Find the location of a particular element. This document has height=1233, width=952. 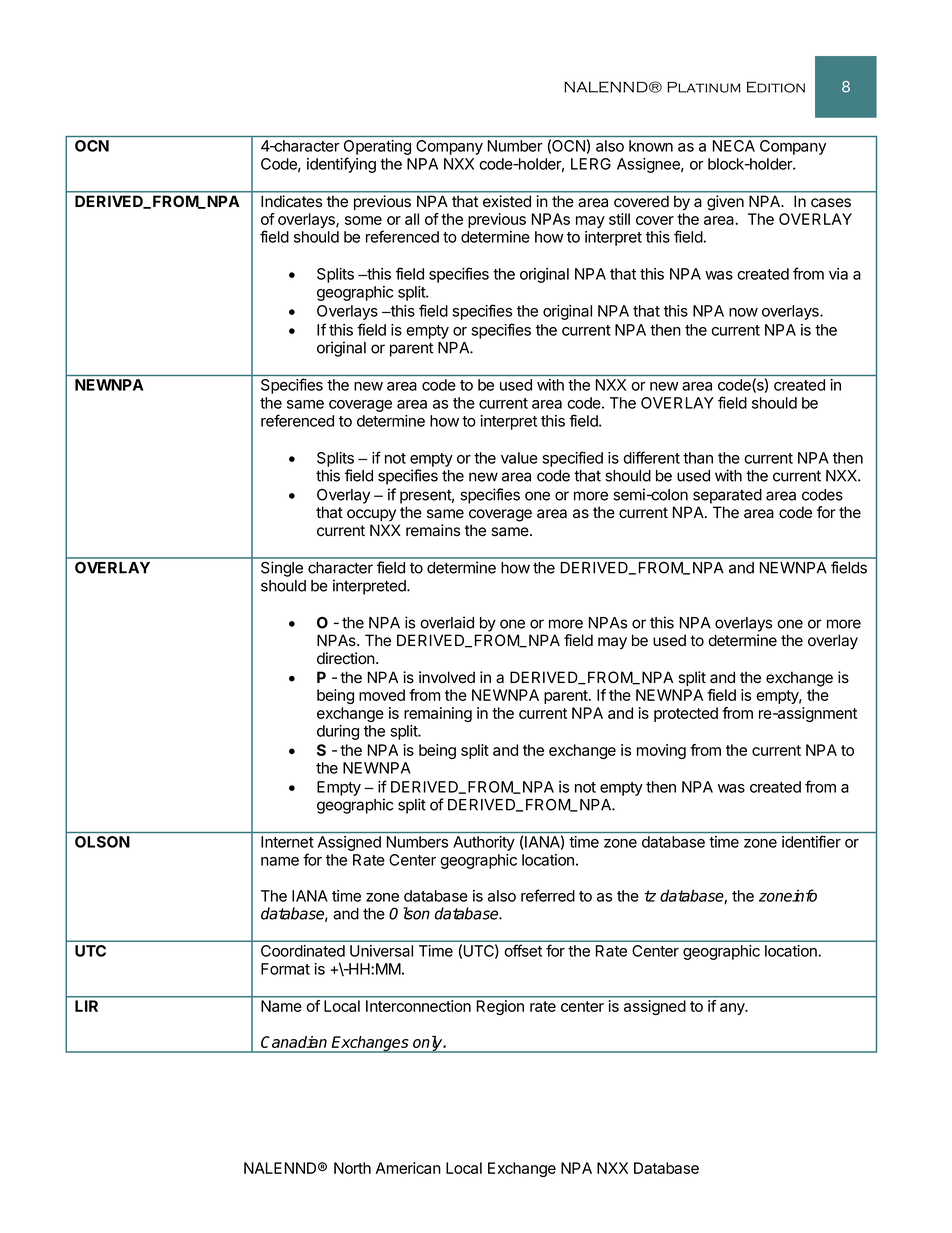

identifying is located at coordinates (341, 165).
